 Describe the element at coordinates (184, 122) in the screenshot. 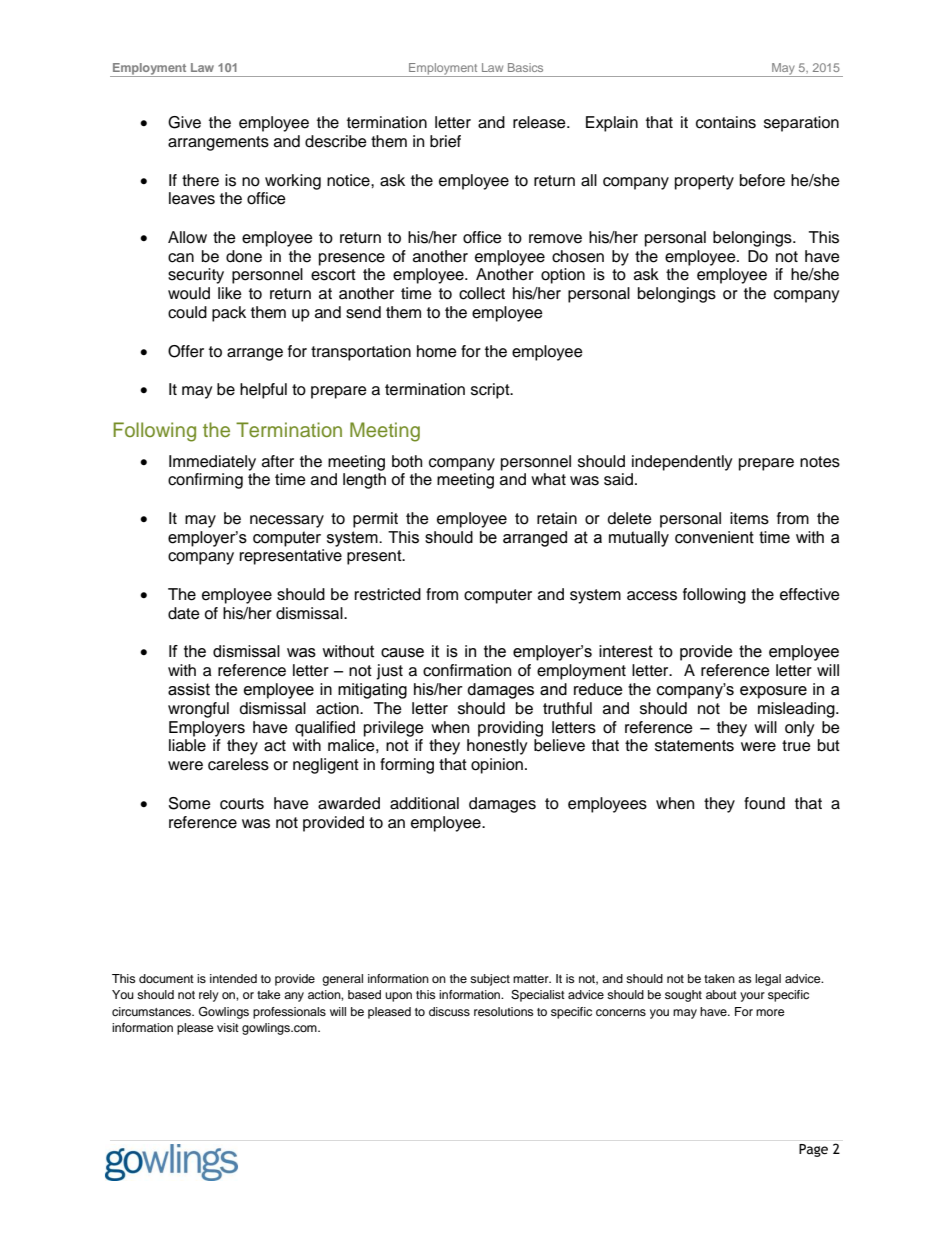

I see `Give` at that location.
